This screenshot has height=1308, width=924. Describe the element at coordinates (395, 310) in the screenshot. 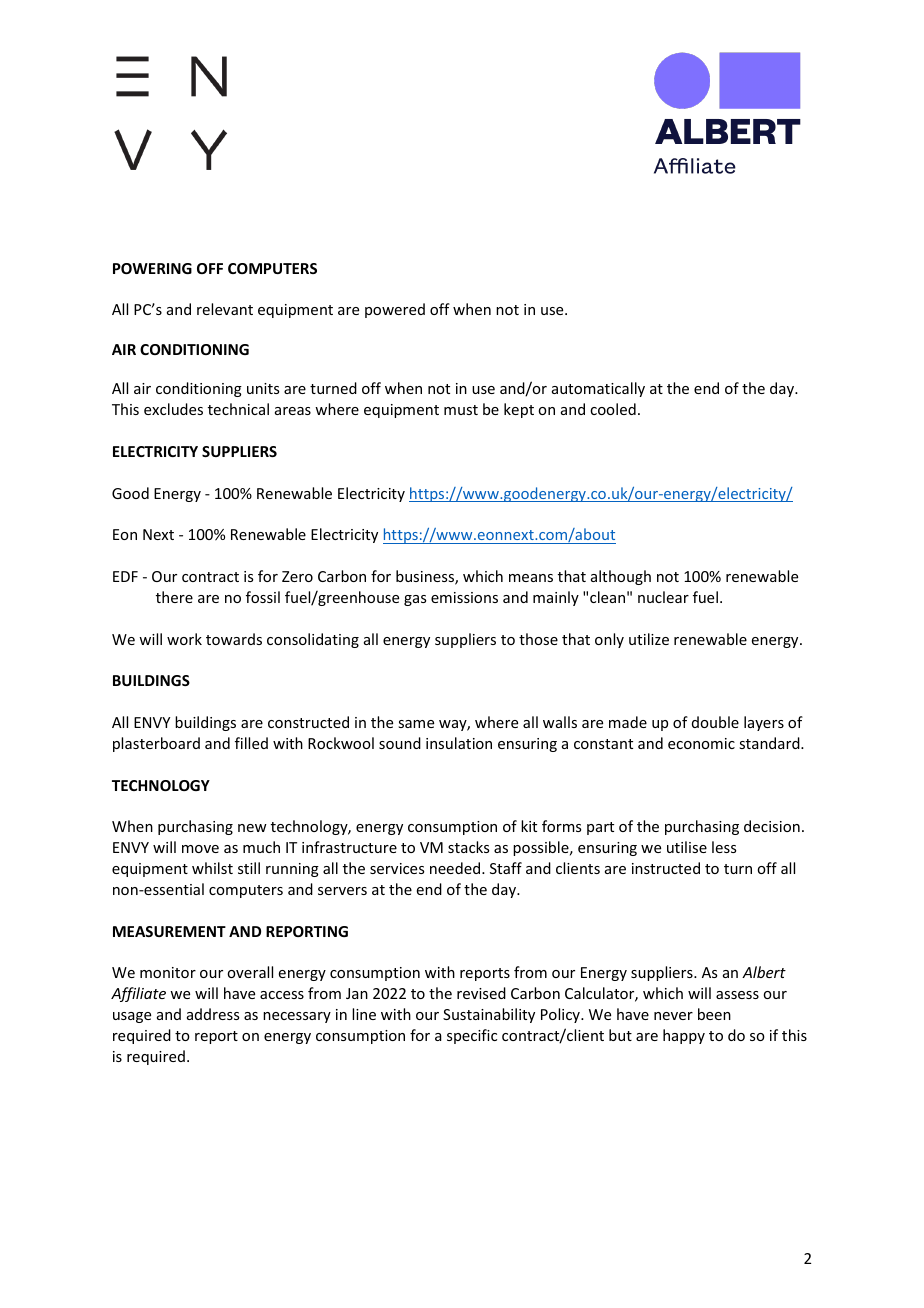

I see `powered` at that location.
